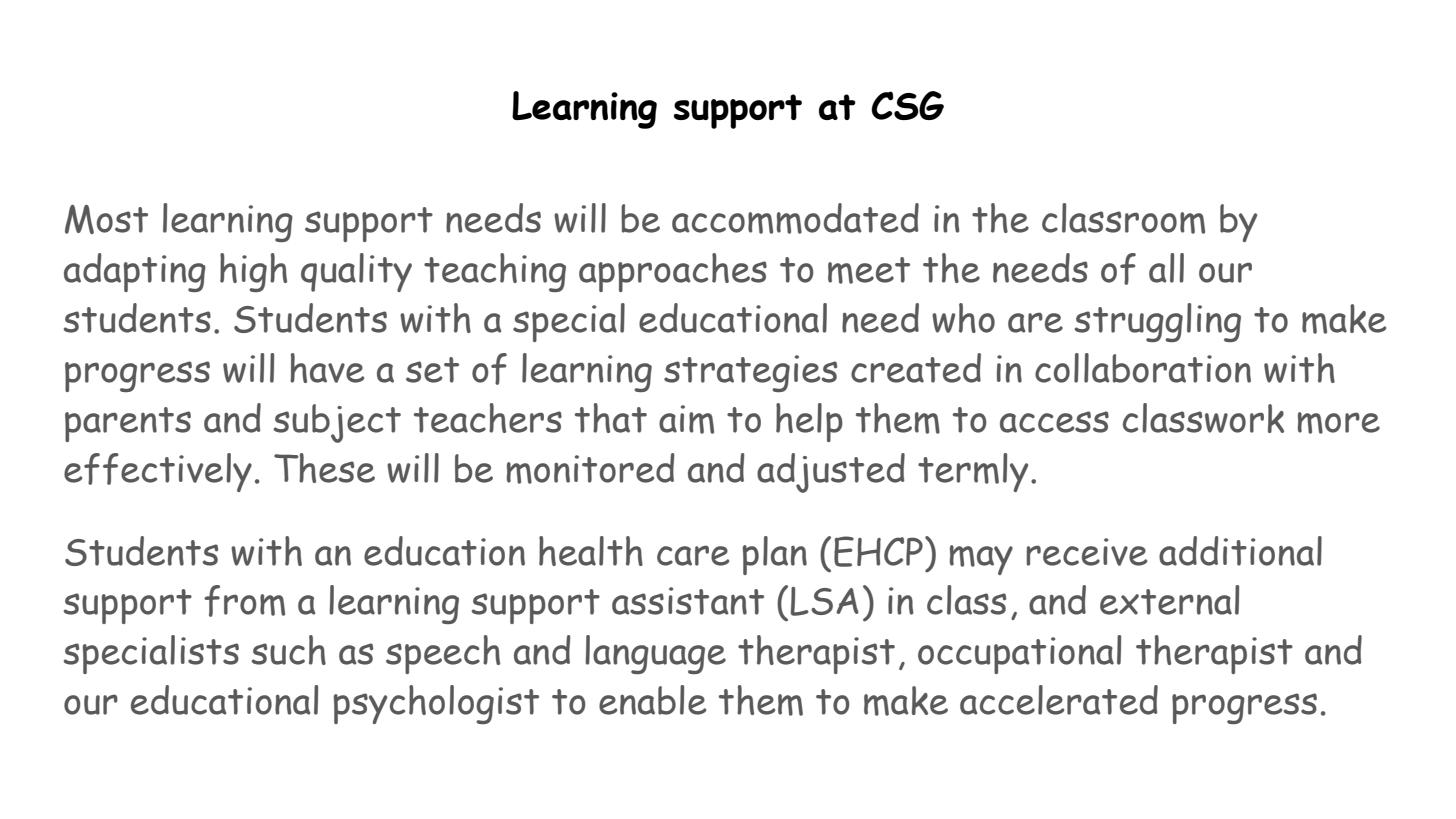 The image size is (1456, 819). I want to click on from, so click(244, 601).
